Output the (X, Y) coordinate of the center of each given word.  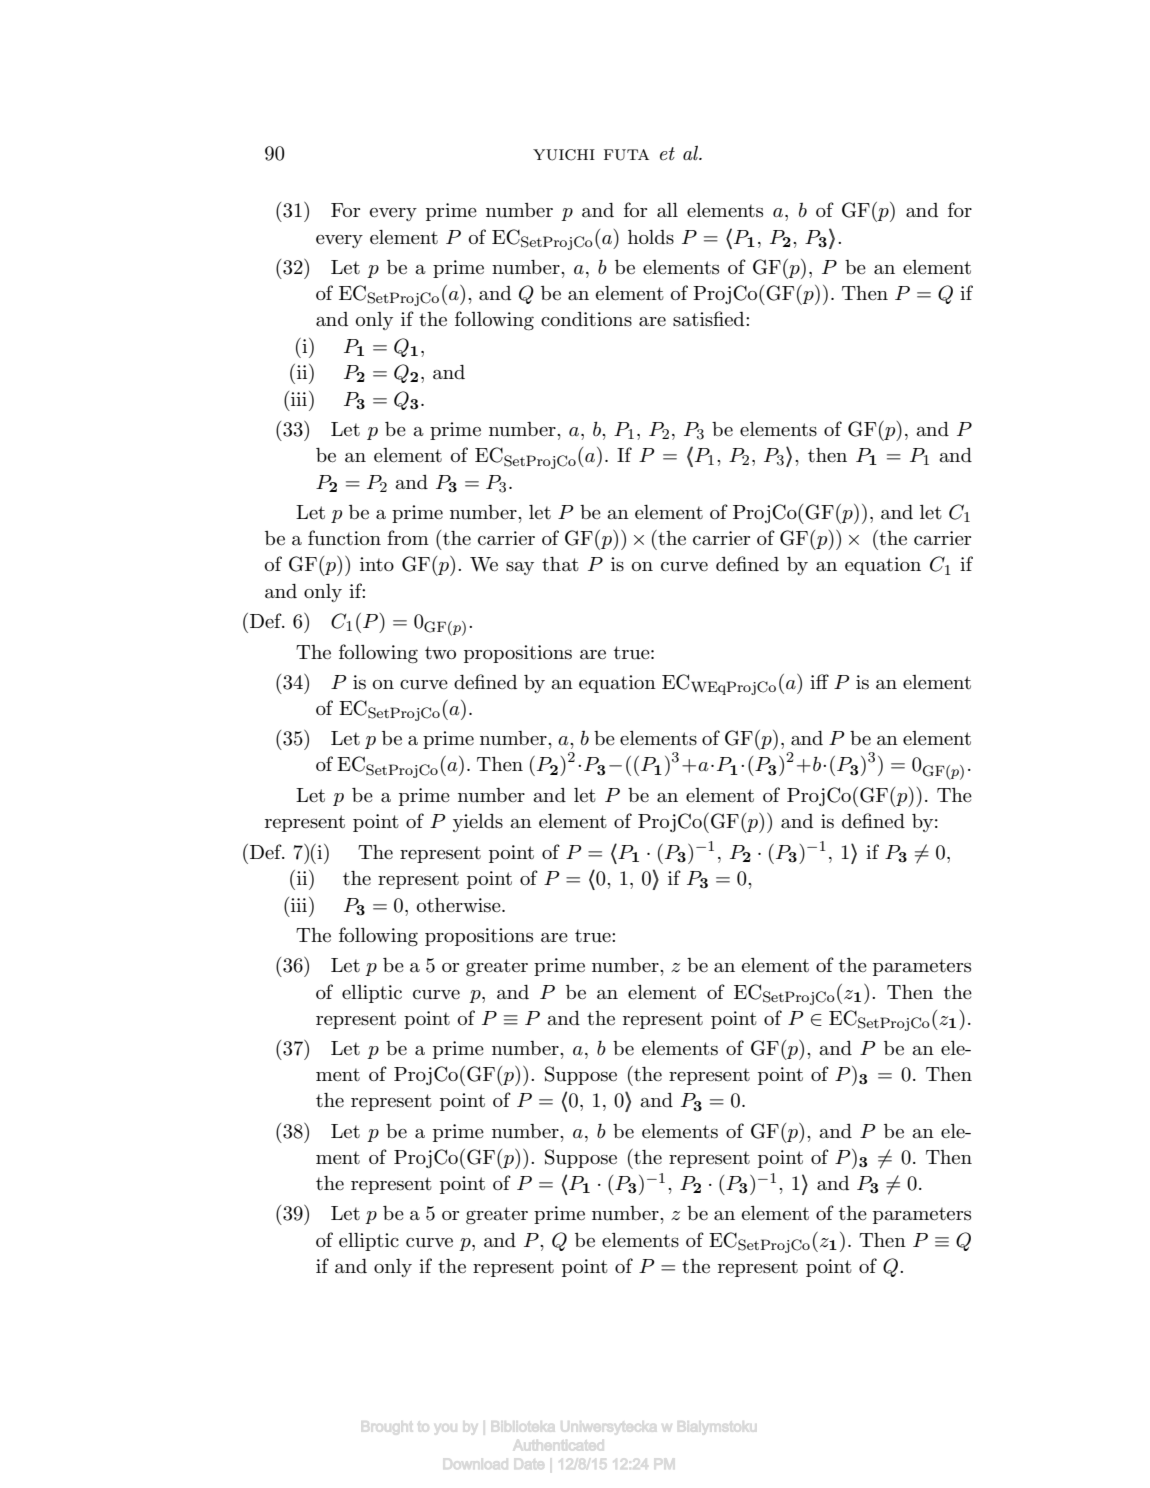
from (408, 537)
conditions (586, 319)
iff (819, 681)
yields (478, 823)
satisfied (710, 319)
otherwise (460, 905)
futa (626, 155)
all (667, 210)
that (560, 564)
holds (651, 237)
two (440, 652)
